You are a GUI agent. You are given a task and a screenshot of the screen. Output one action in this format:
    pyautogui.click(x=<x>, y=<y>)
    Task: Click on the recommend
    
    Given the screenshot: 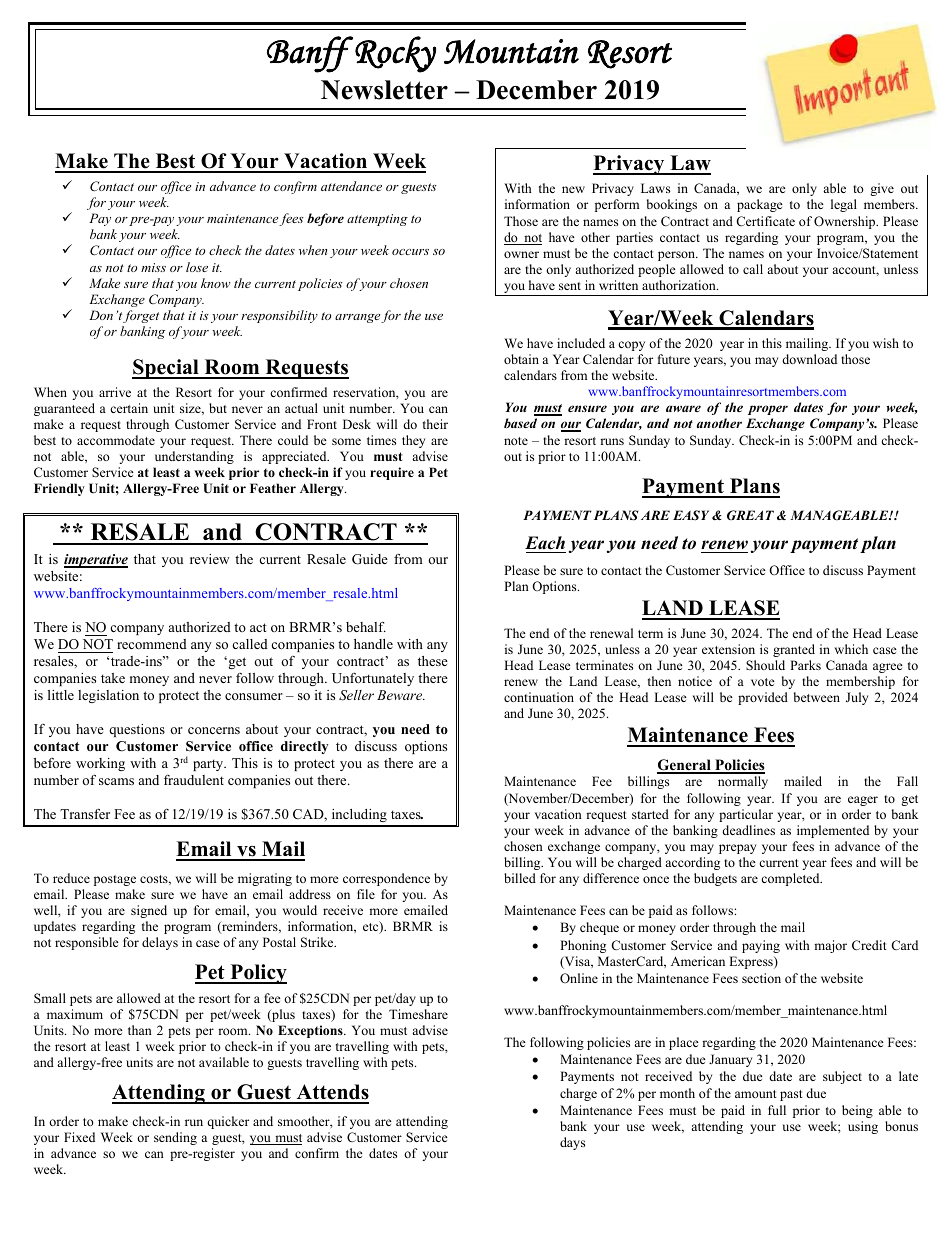 What is the action you would take?
    pyautogui.click(x=152, y=644)
